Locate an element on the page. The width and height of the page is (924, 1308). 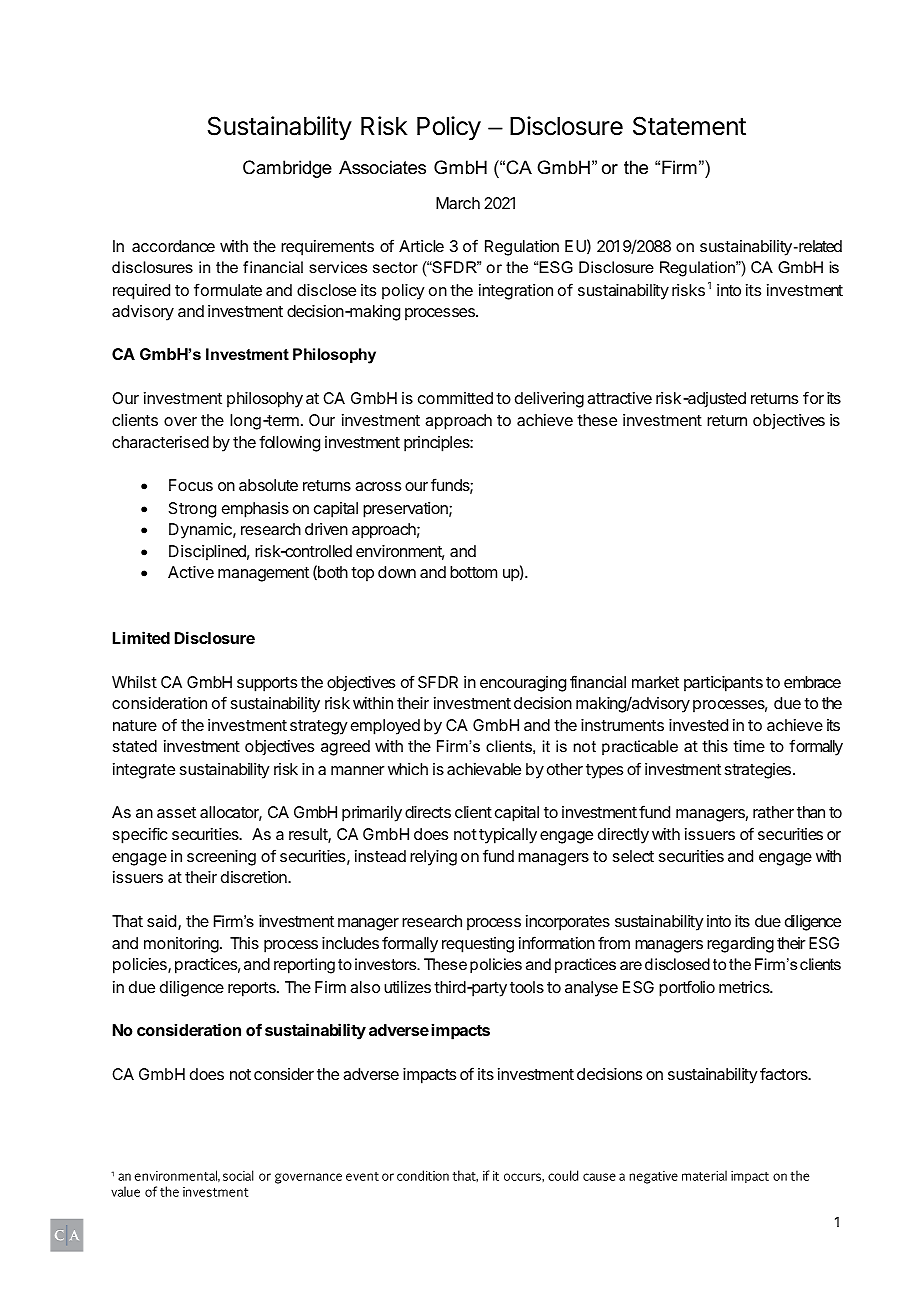
Statement is located at coordinates (689, 126).
